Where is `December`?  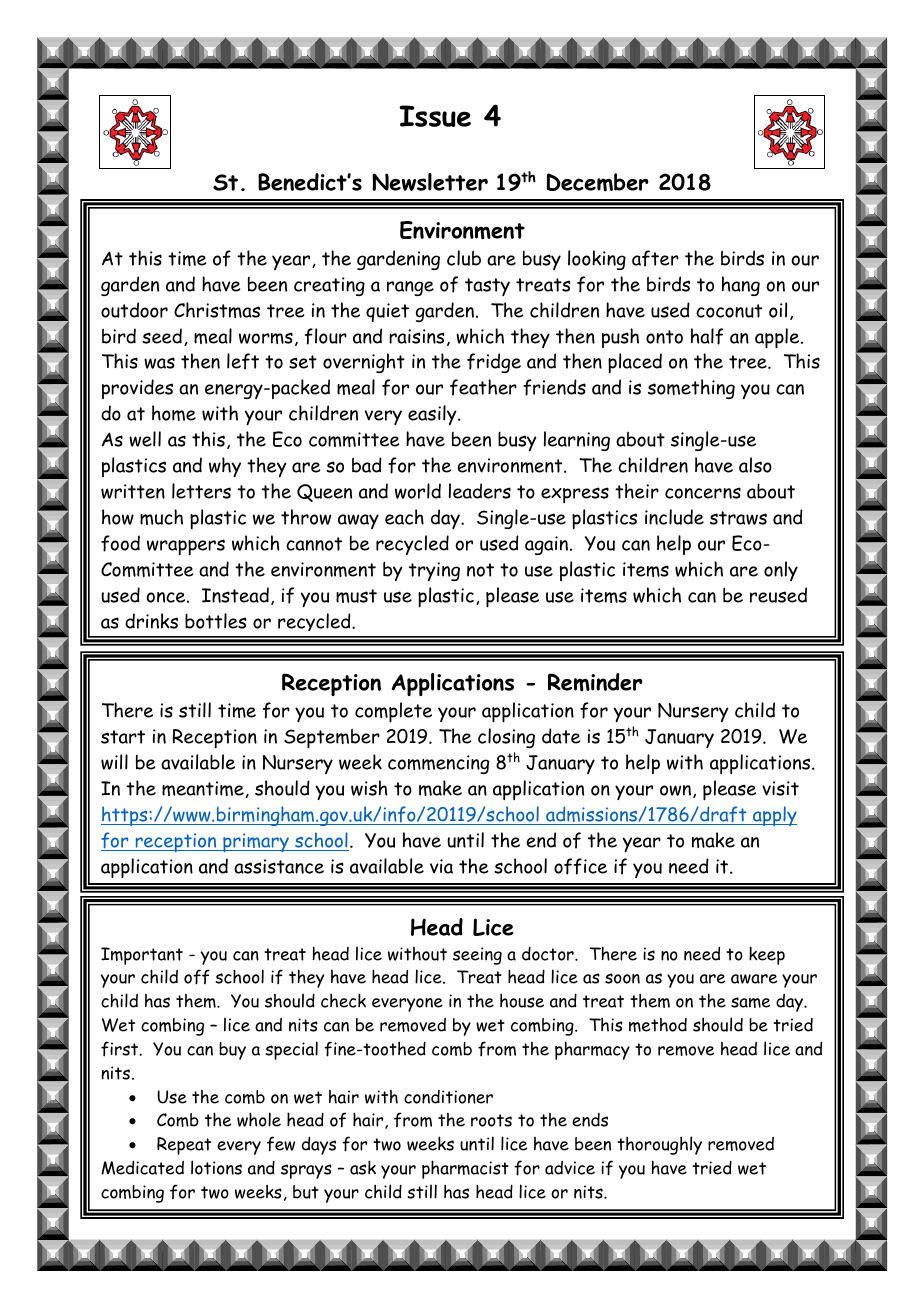
December is located at coordinates (597, 182).
